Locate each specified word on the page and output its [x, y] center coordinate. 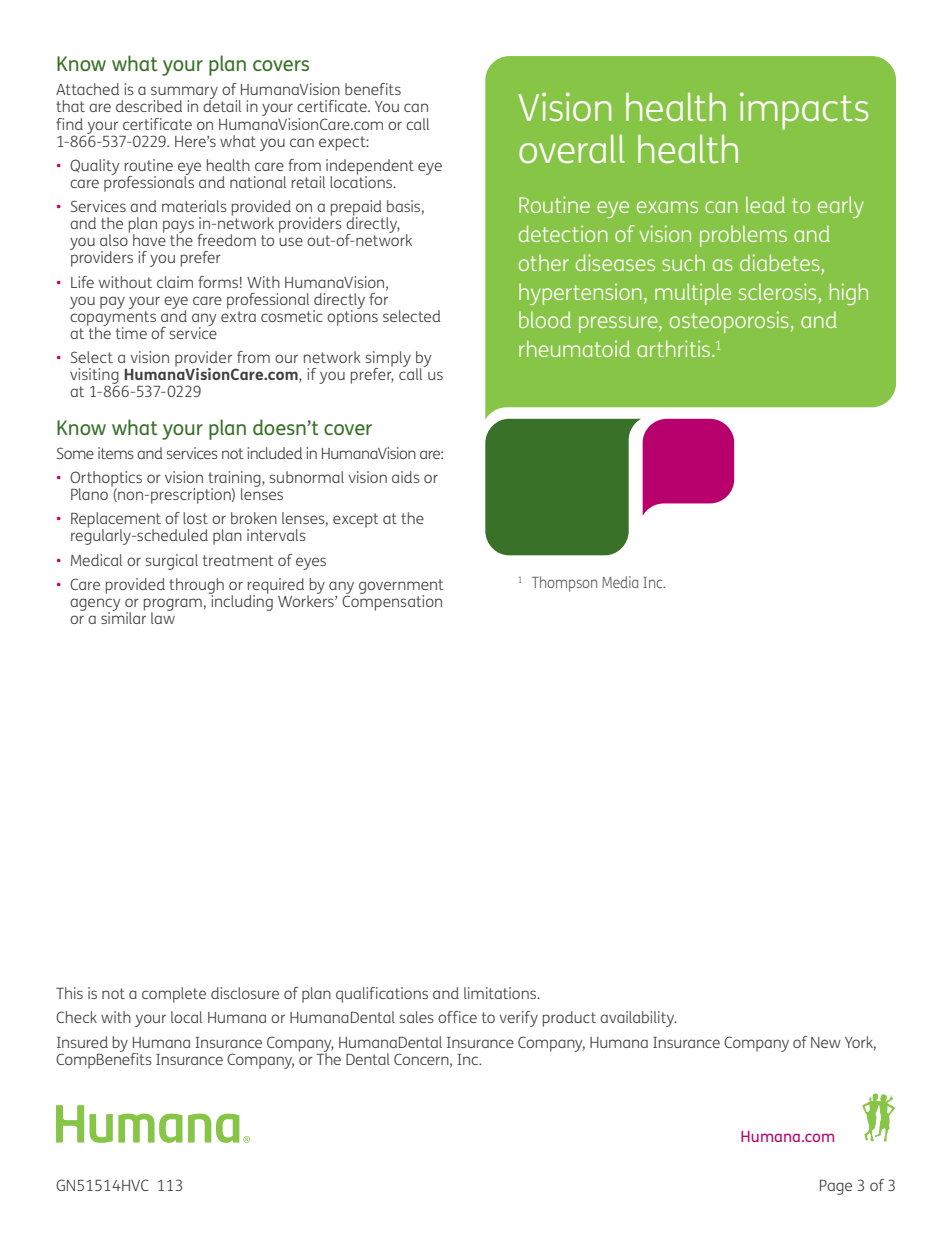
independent [370, 168]
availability [638, 1019]
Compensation [392, 601]
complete [174, 995]
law [163, 617]
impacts [804, 111]
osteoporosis [729, 322]
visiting [94, 377]
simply [388, 360]
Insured [82, 1042]
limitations [501, 993]
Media [620, 582]
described [149, 106]
